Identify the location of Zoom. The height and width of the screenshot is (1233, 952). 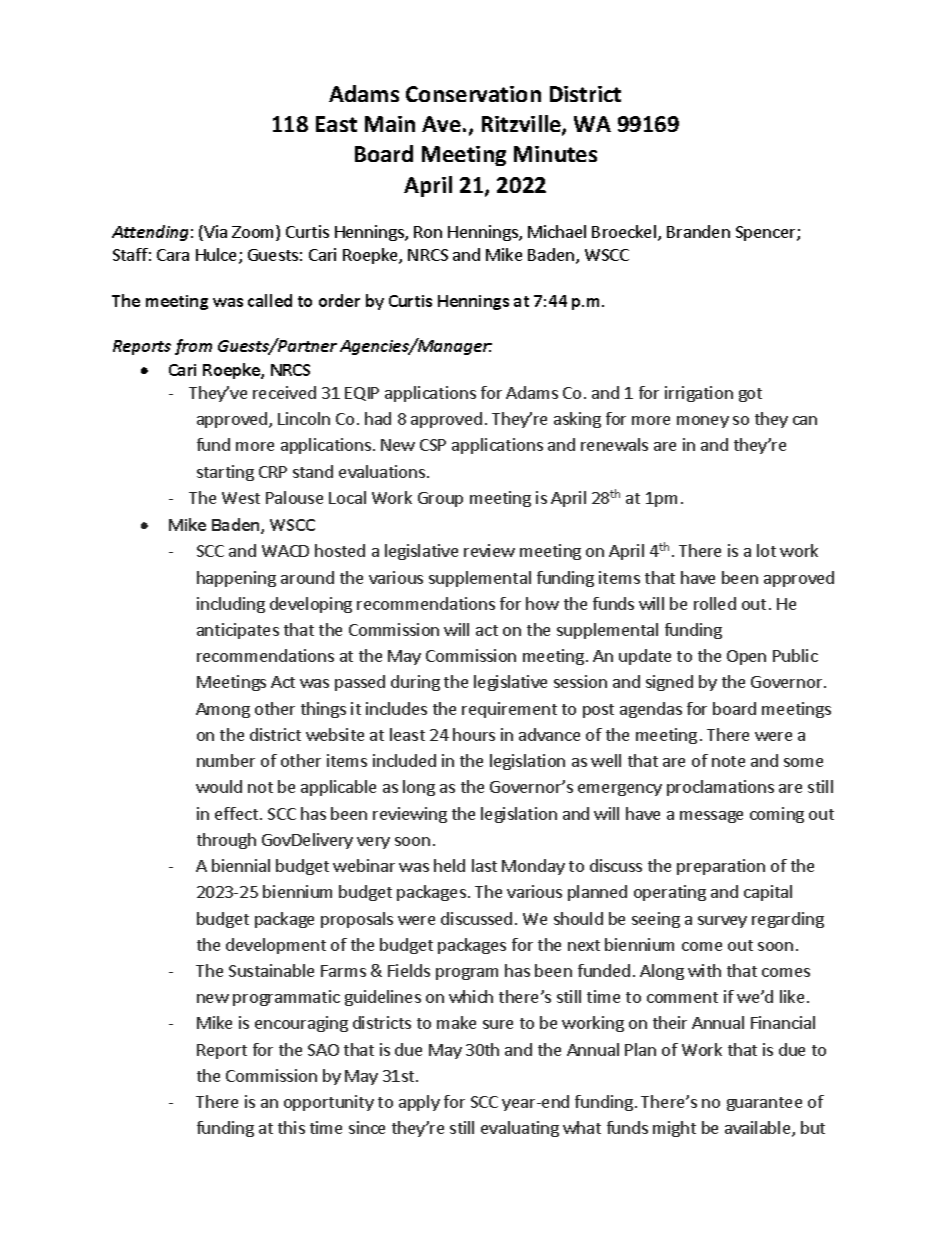
(254, 233).
